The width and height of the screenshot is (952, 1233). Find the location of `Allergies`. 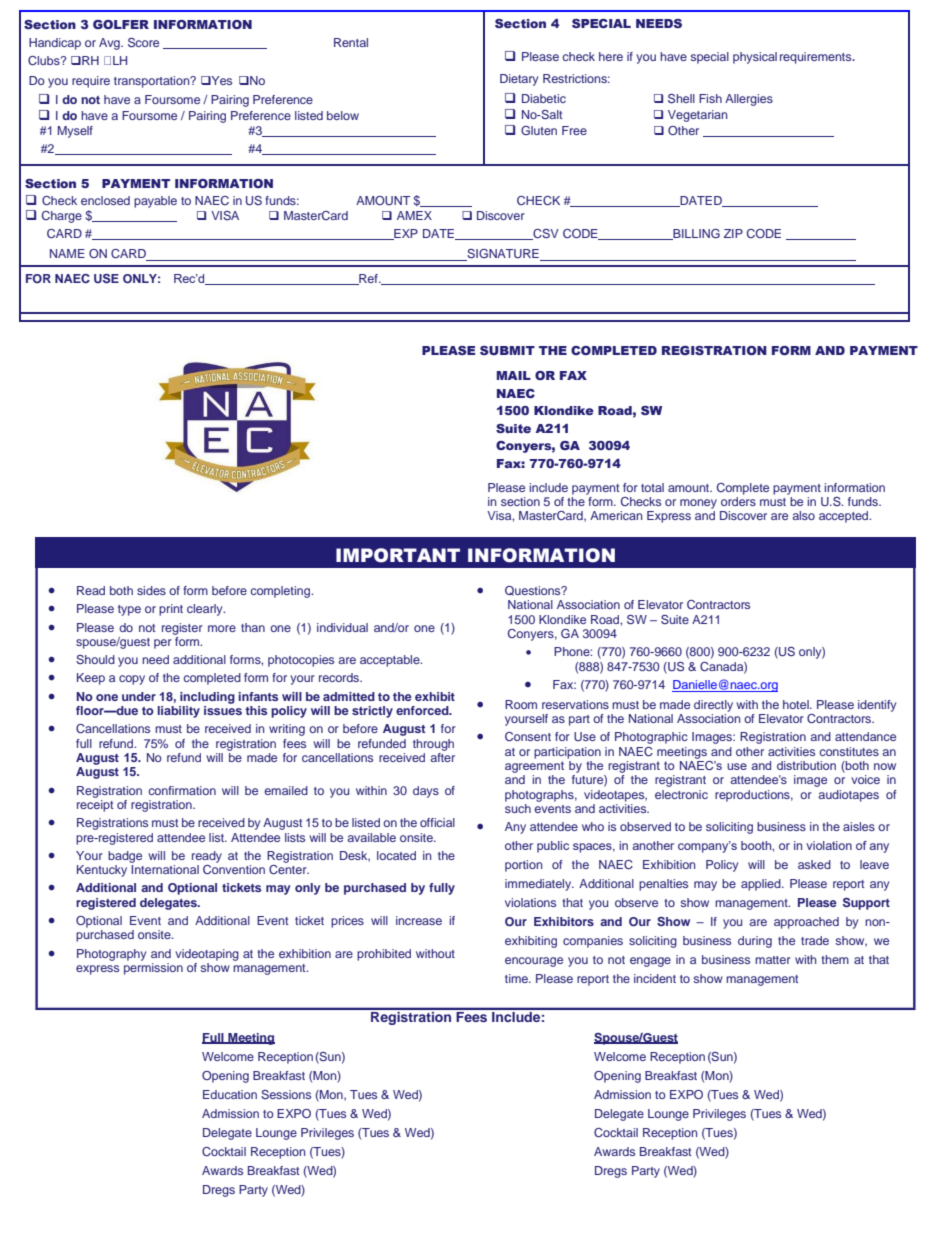

Allergies is located at coordinates (749, 100).
